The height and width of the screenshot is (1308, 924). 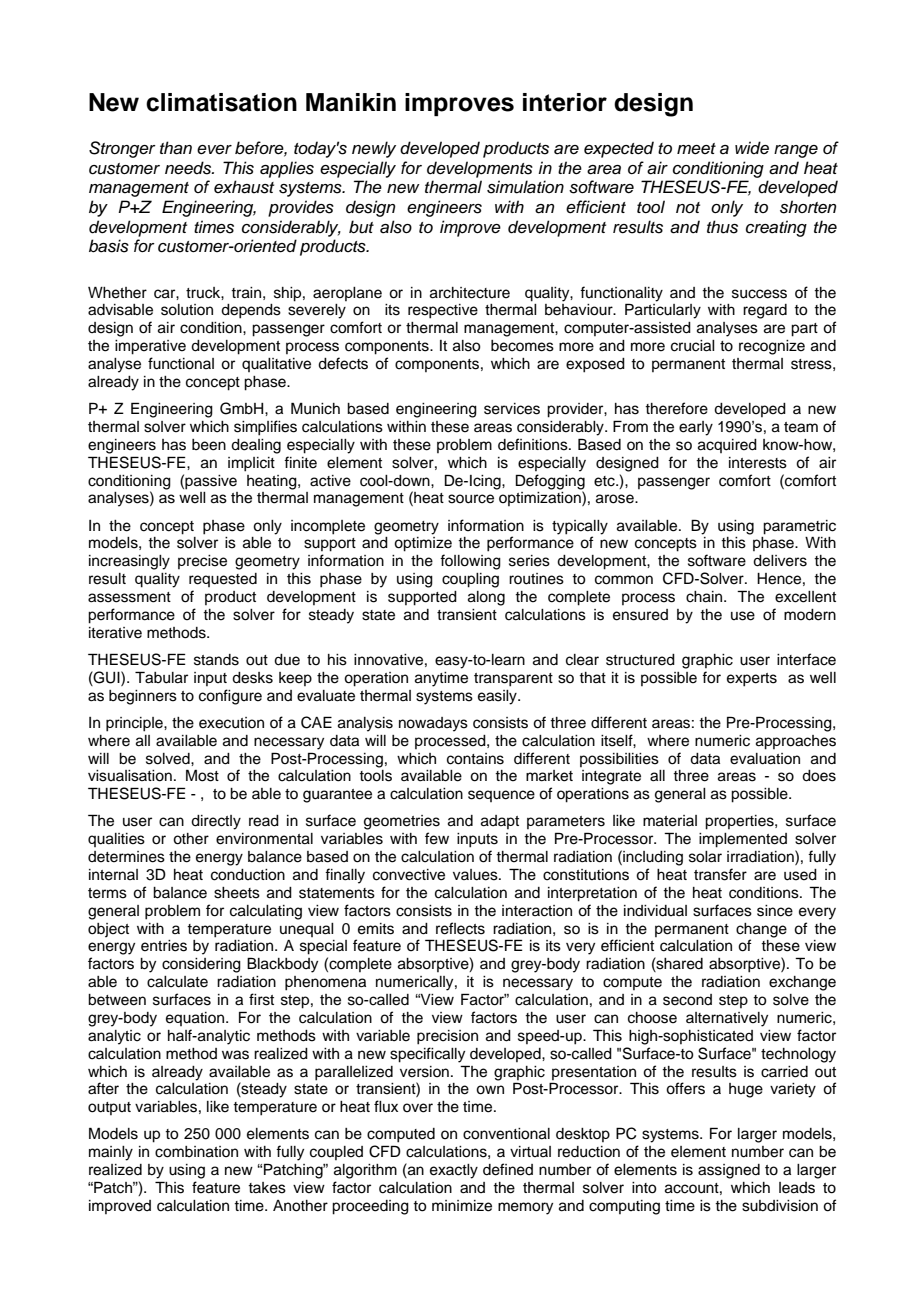 What do you see at coordinates (475, 759) in the screenshot?
I see `contains` at bounding box center [475, 759].
